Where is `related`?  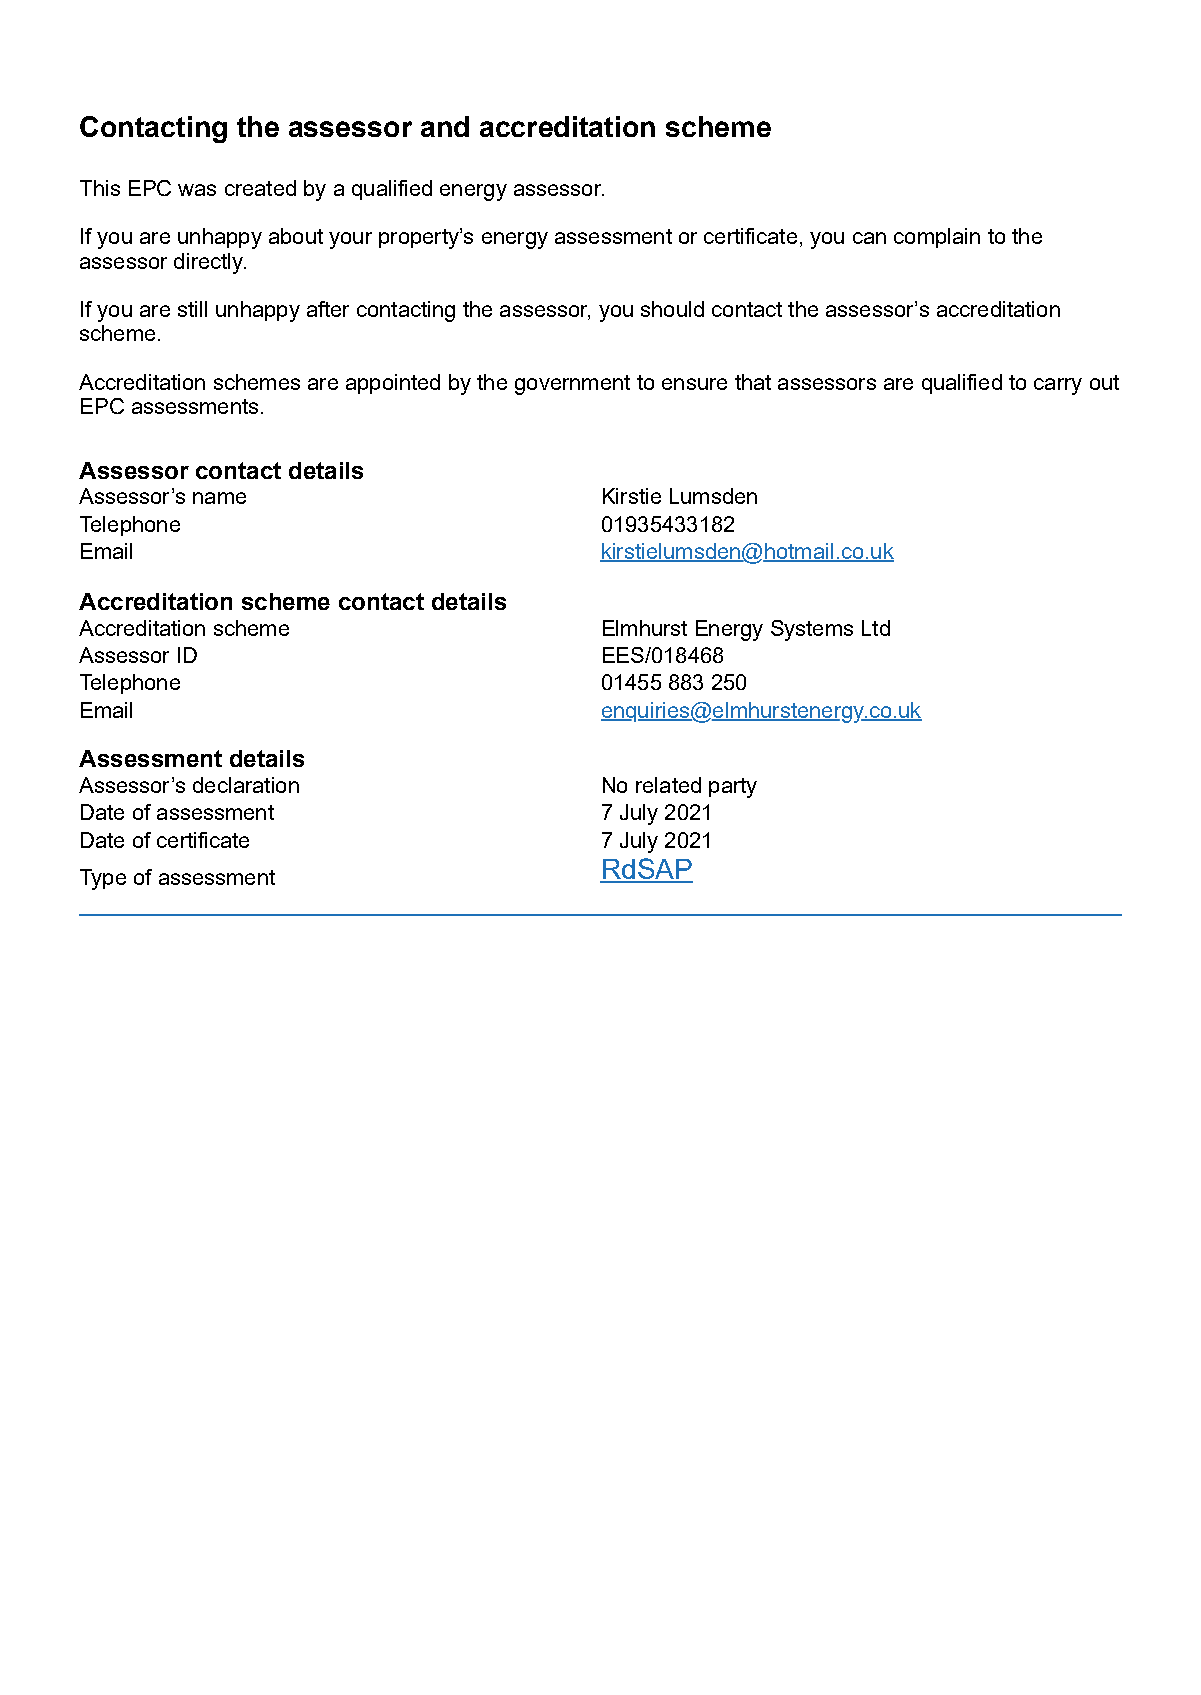 related is located at coordinates (668, 785).
